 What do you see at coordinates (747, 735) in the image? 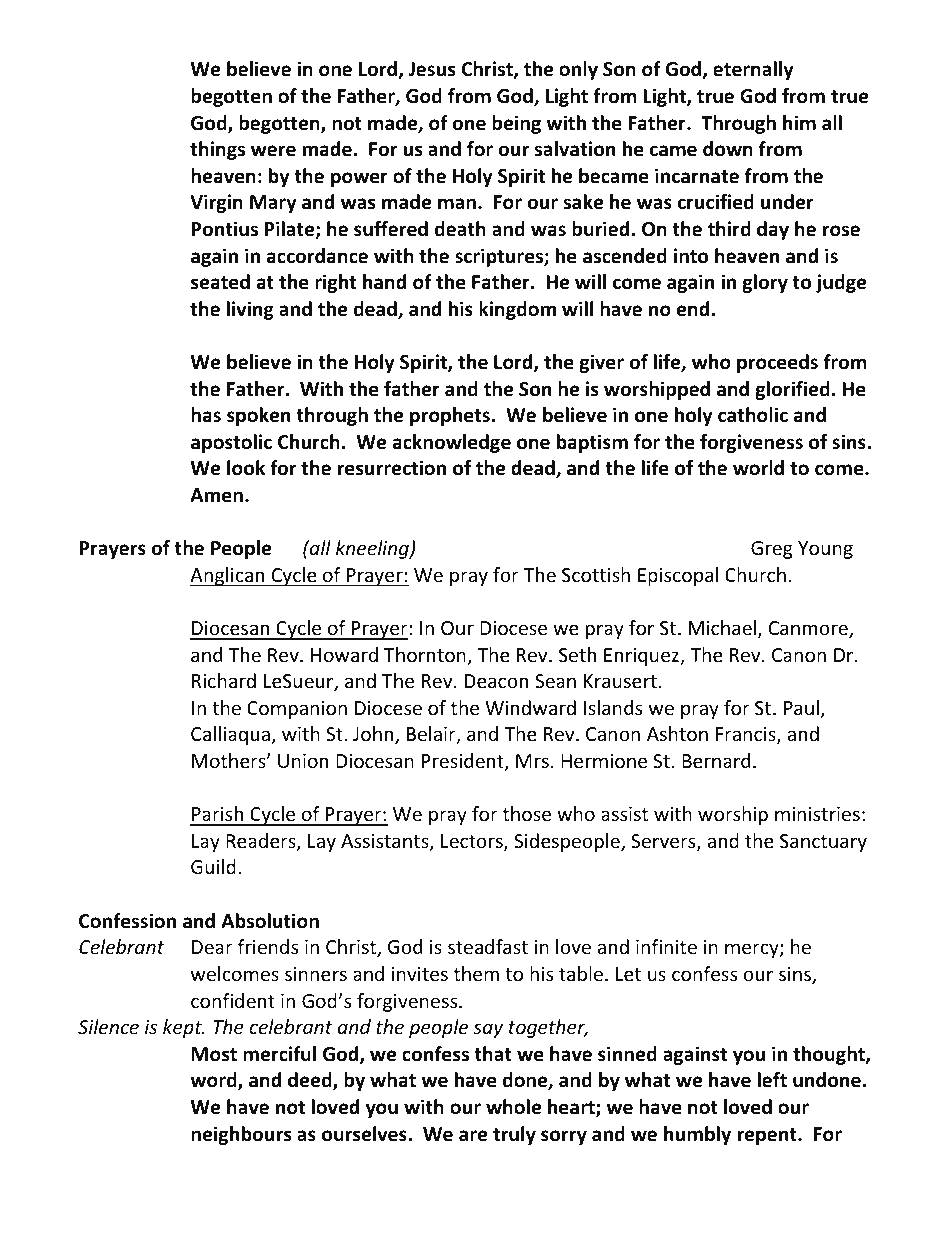
I see `Francis` at bounding box center [747, 735].
